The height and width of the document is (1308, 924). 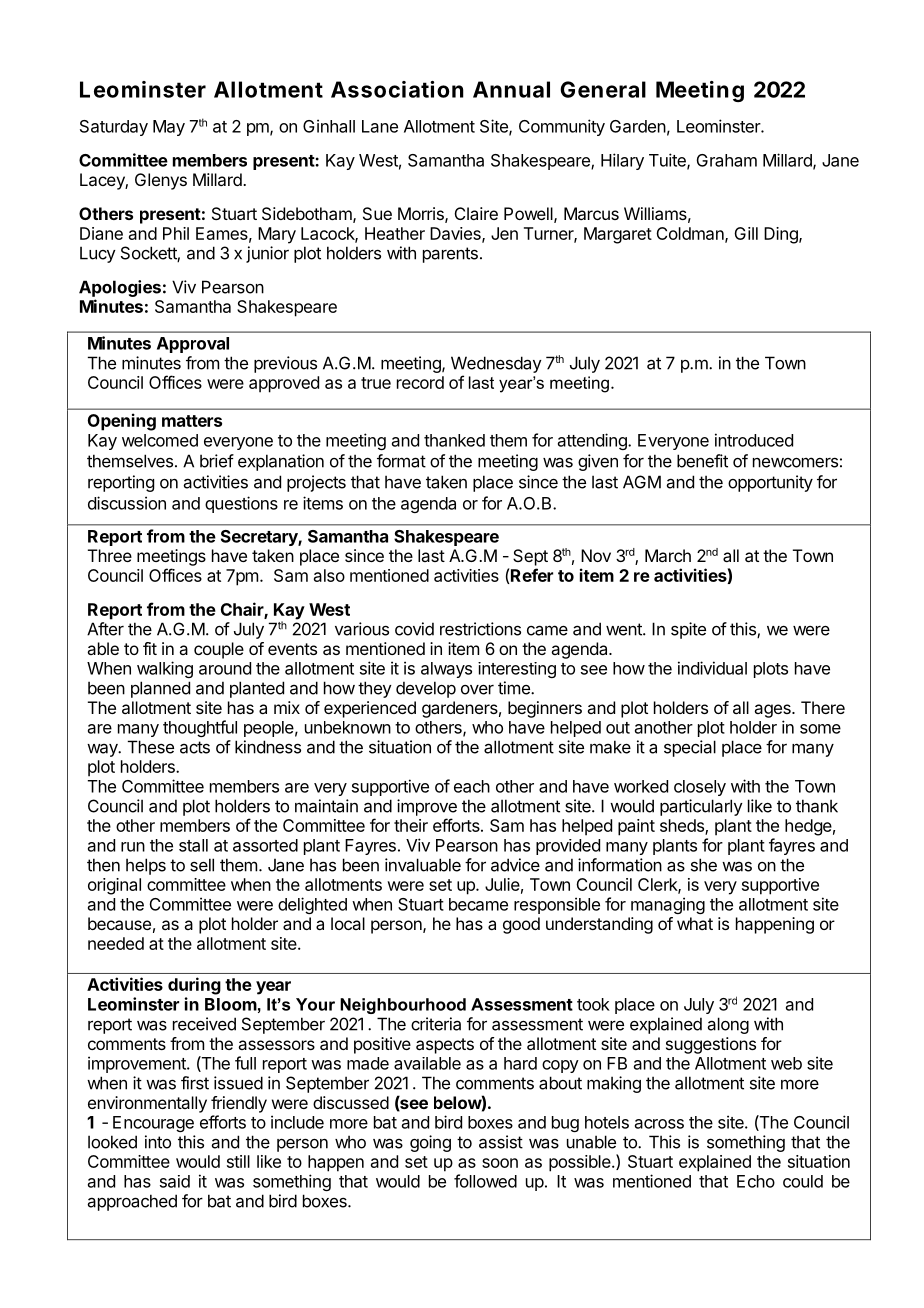 I want to click on couple, so click(x=219, y=650).
